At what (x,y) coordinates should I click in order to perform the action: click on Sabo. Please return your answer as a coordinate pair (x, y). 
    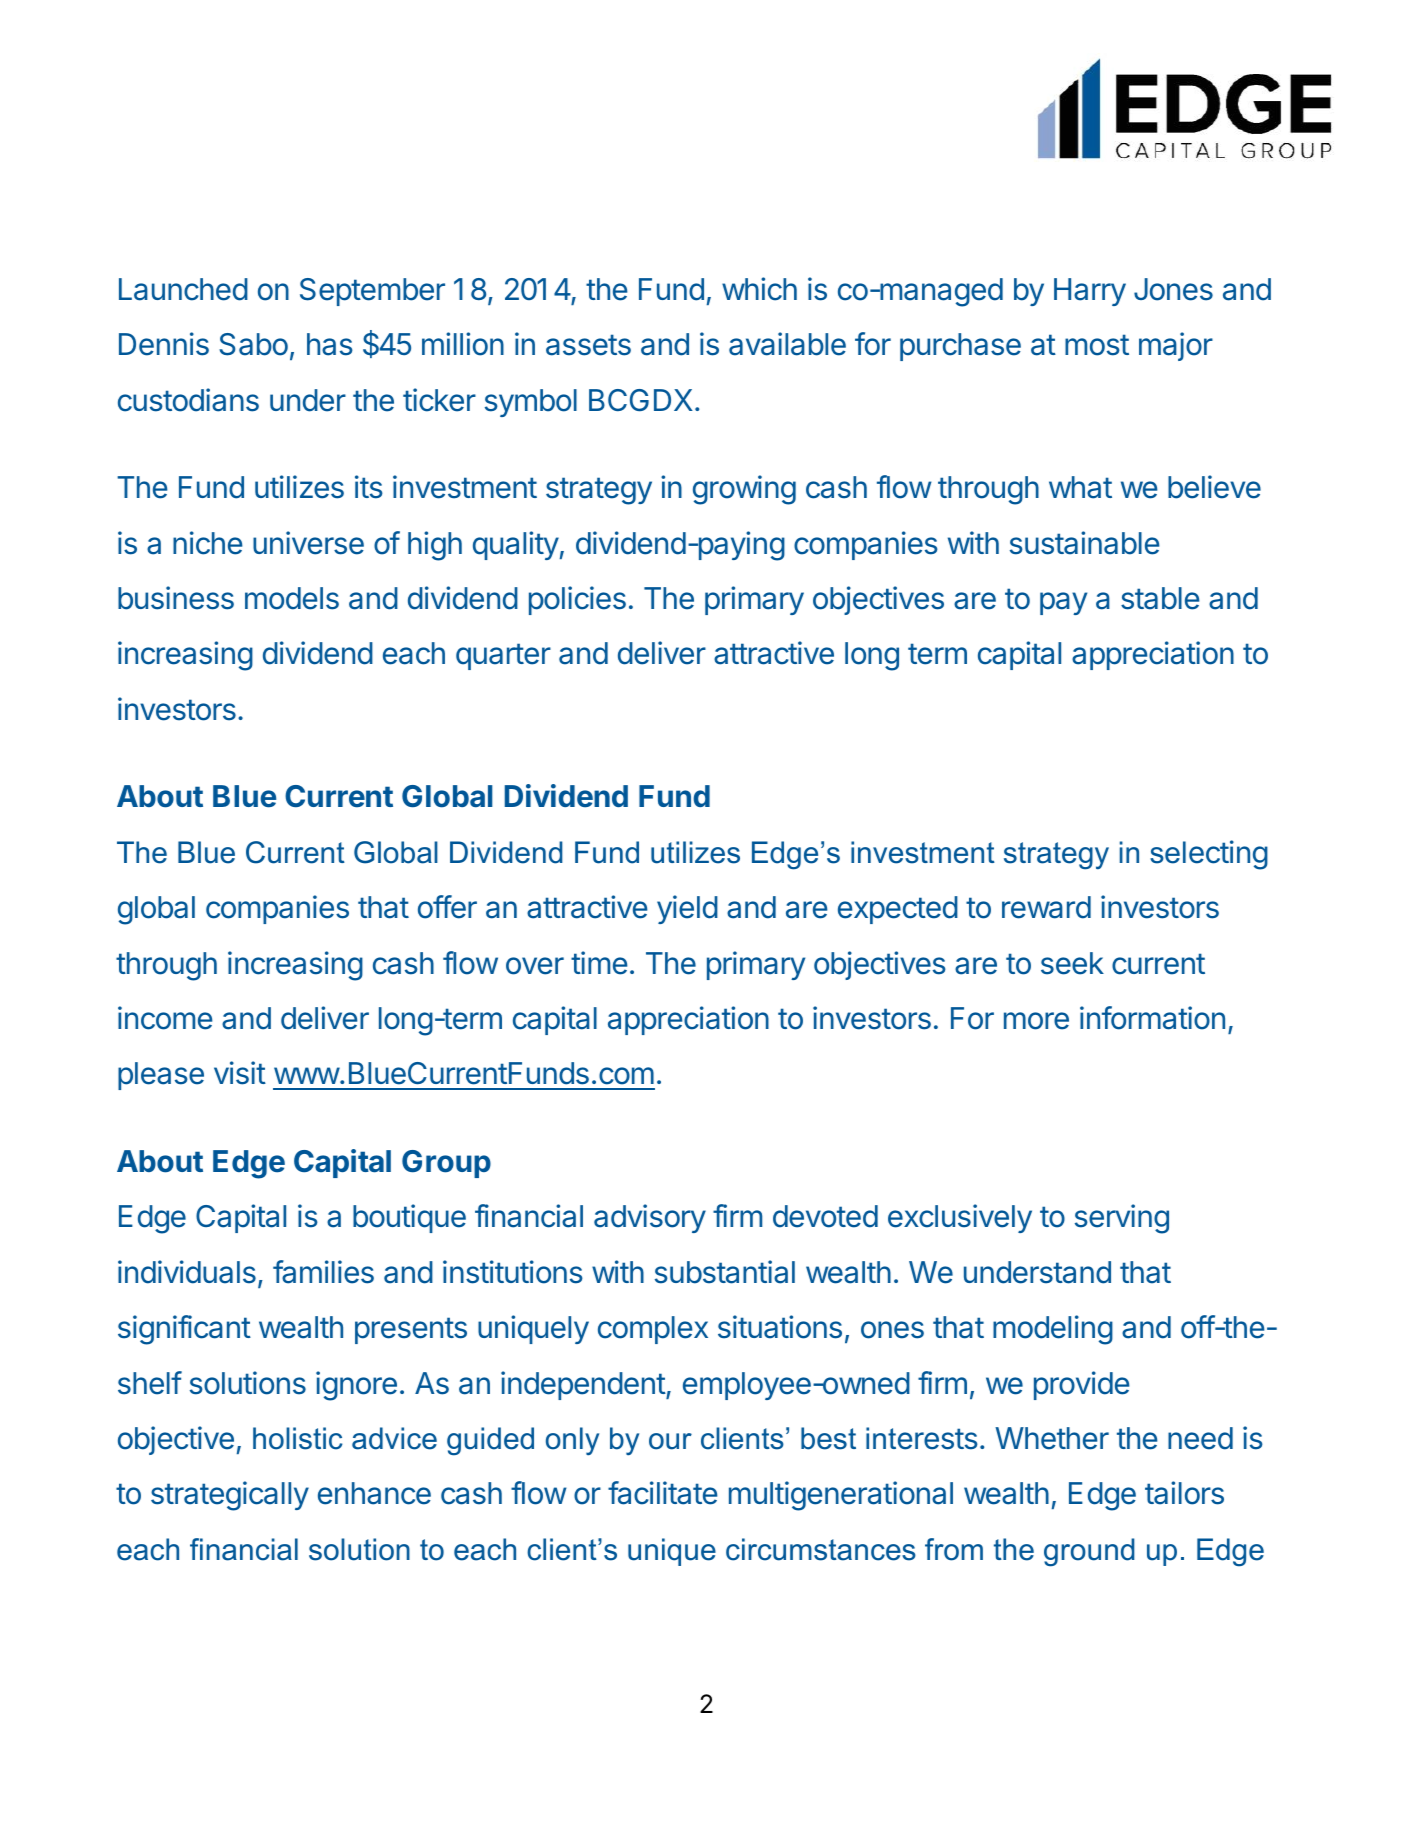
    Looking at the image, I should click on (253, 344).
